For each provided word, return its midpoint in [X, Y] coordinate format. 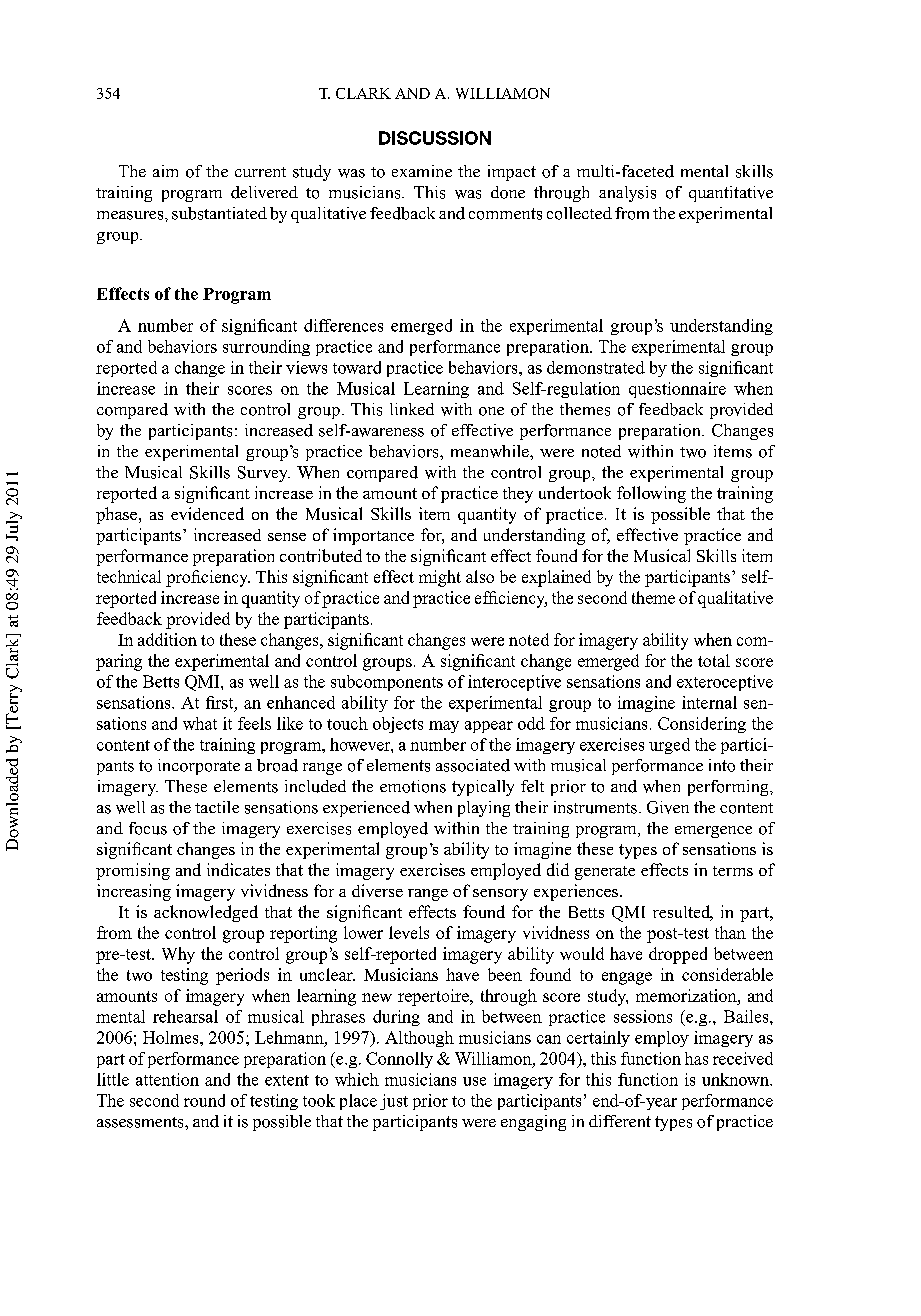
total [714, 660]
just [394, 1102]
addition [167, 639]
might [440, 578]
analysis [627, 194]
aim [165, 171]
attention [167, 1079]
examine [422, 171]
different [620, 1121]
